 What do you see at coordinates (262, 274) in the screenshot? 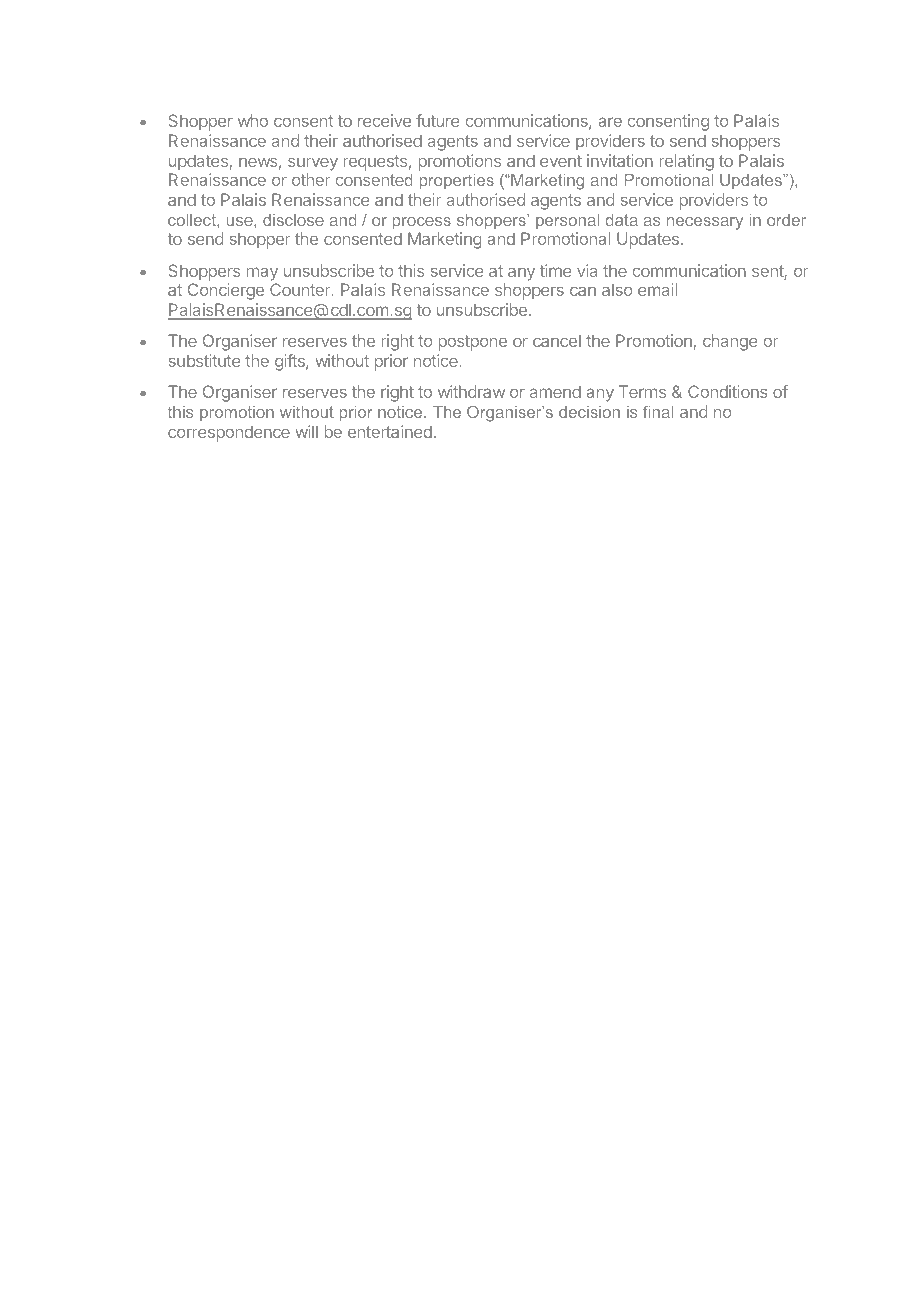
I see `may` at bounding box center [262, 274].
